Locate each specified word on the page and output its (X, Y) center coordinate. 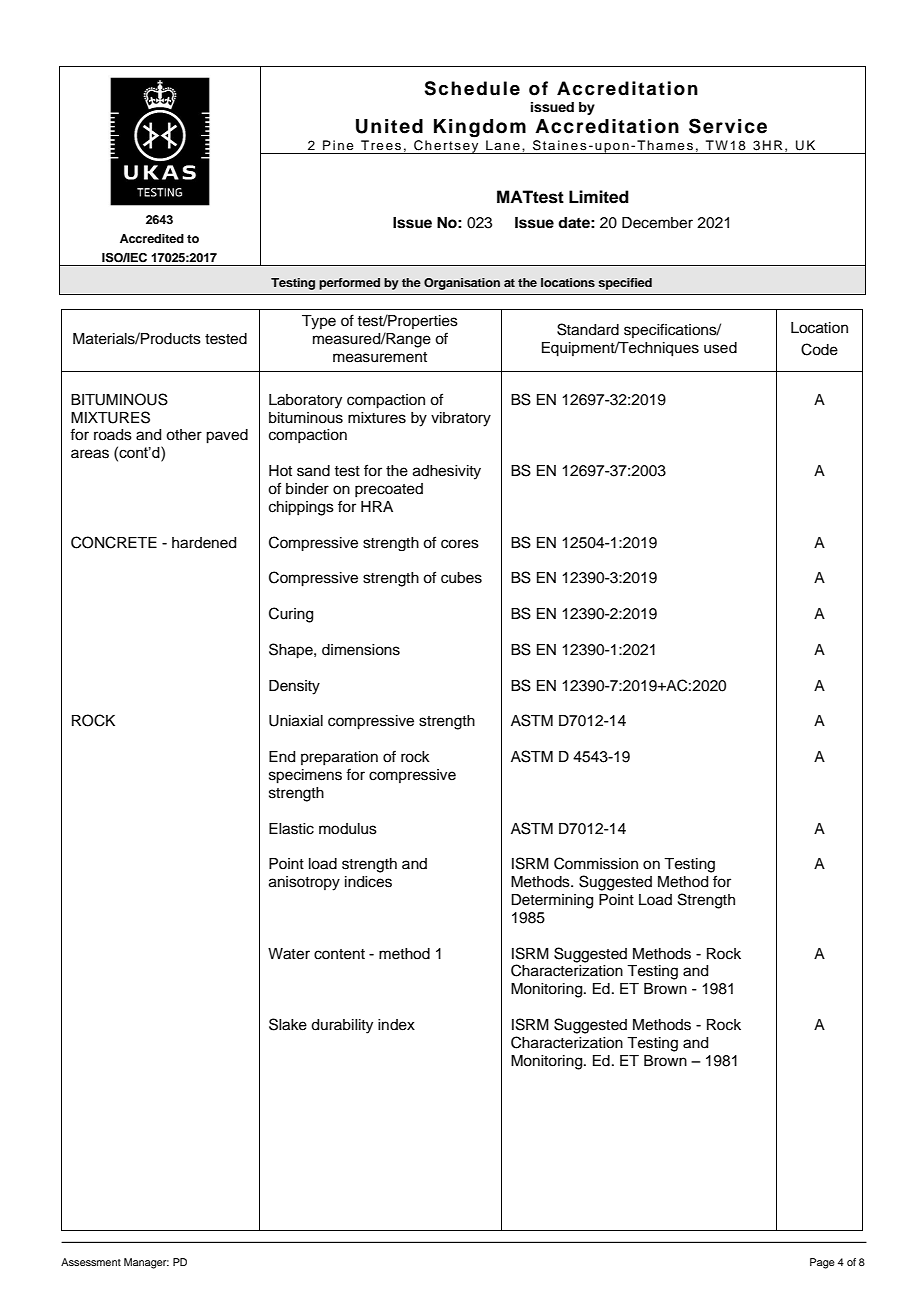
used (720, 348)
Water (289, 954)
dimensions (361, 650)
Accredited (152, 238)
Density (294, 687)
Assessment (91, 1262)
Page (822, 1263)
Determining (552, 901)
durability (342, 1026)
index (396, 1025)
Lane (503, 145)
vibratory (461, 419)
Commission (596, 863)
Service (728, 126)
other (184, 435)
